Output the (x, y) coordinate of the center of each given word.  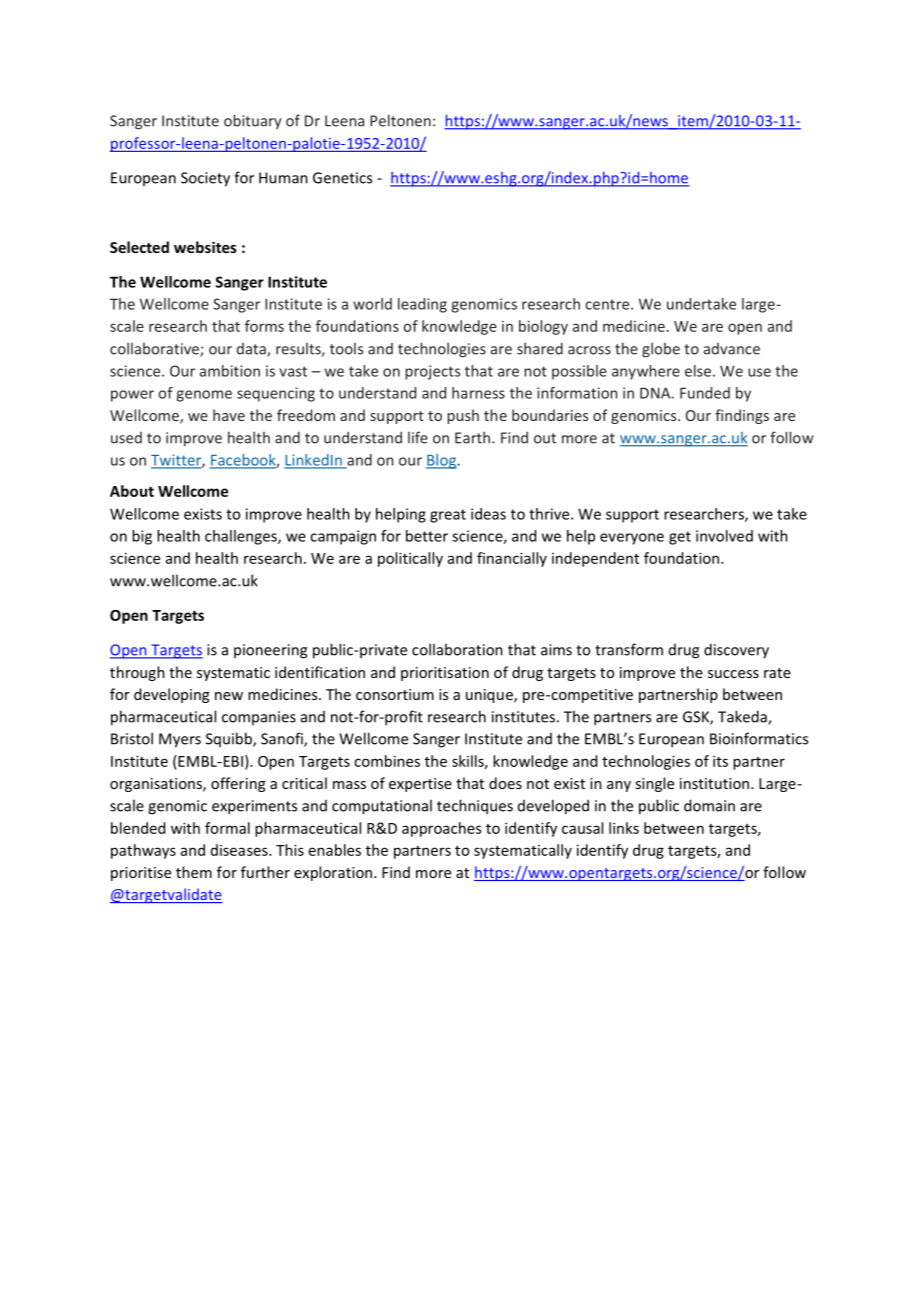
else (698, 371)
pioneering (270, 651)
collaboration (457, 649)
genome (204, 396)
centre (608, 304)
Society (205, 179)
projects (432, 372)
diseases (240, 850)
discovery (736, 651)
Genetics (342, 178)
